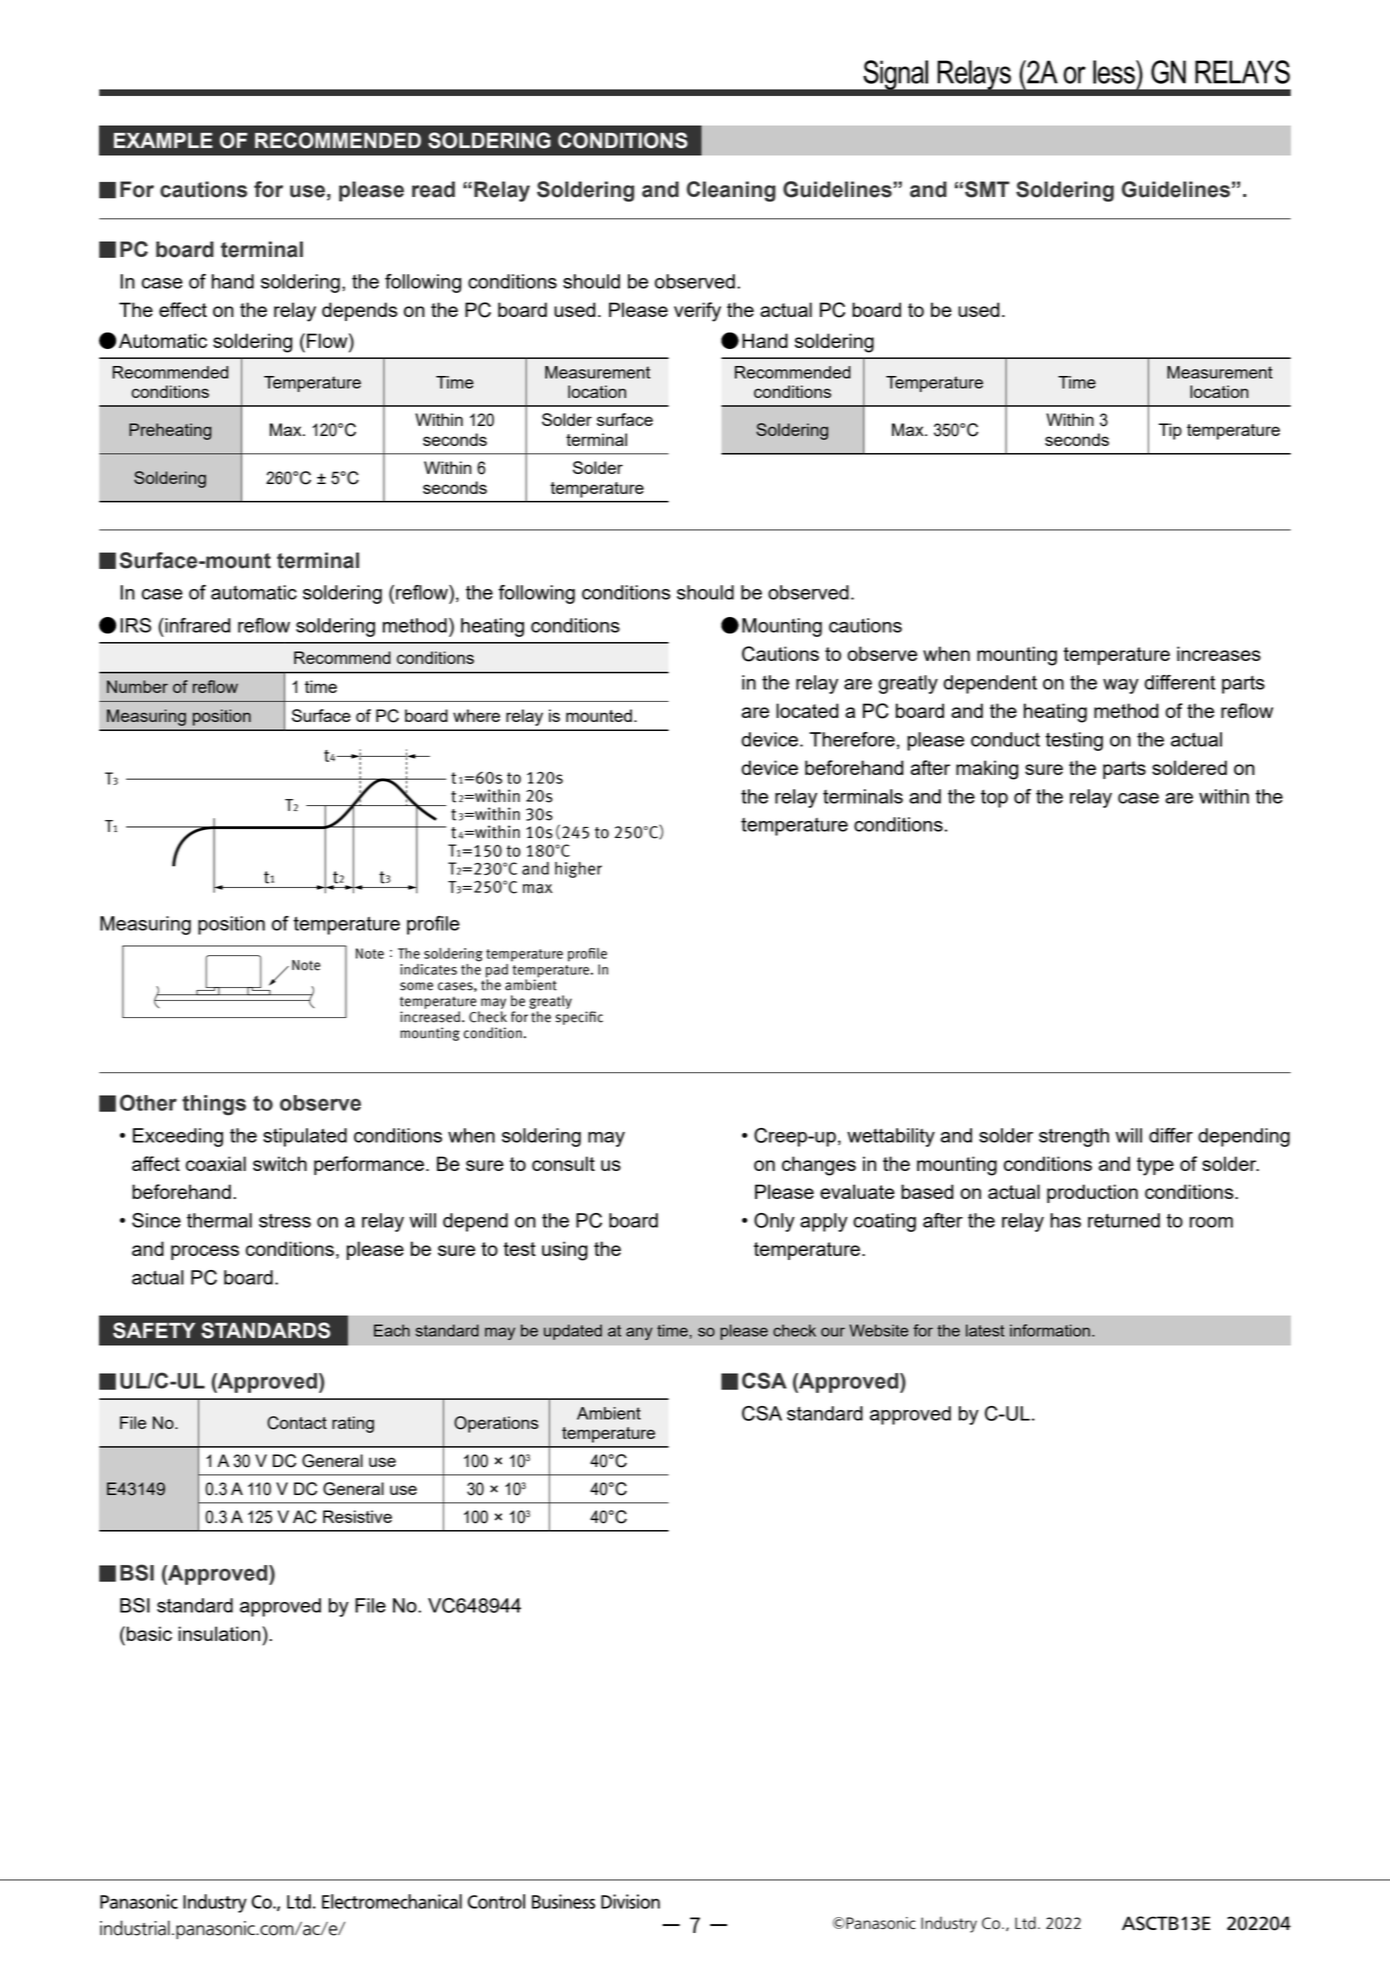 This screenshot has height=1966, width=1390. Describe the element at coordinates (1065, 1220) in the screenshot. I see `has` at that location.
